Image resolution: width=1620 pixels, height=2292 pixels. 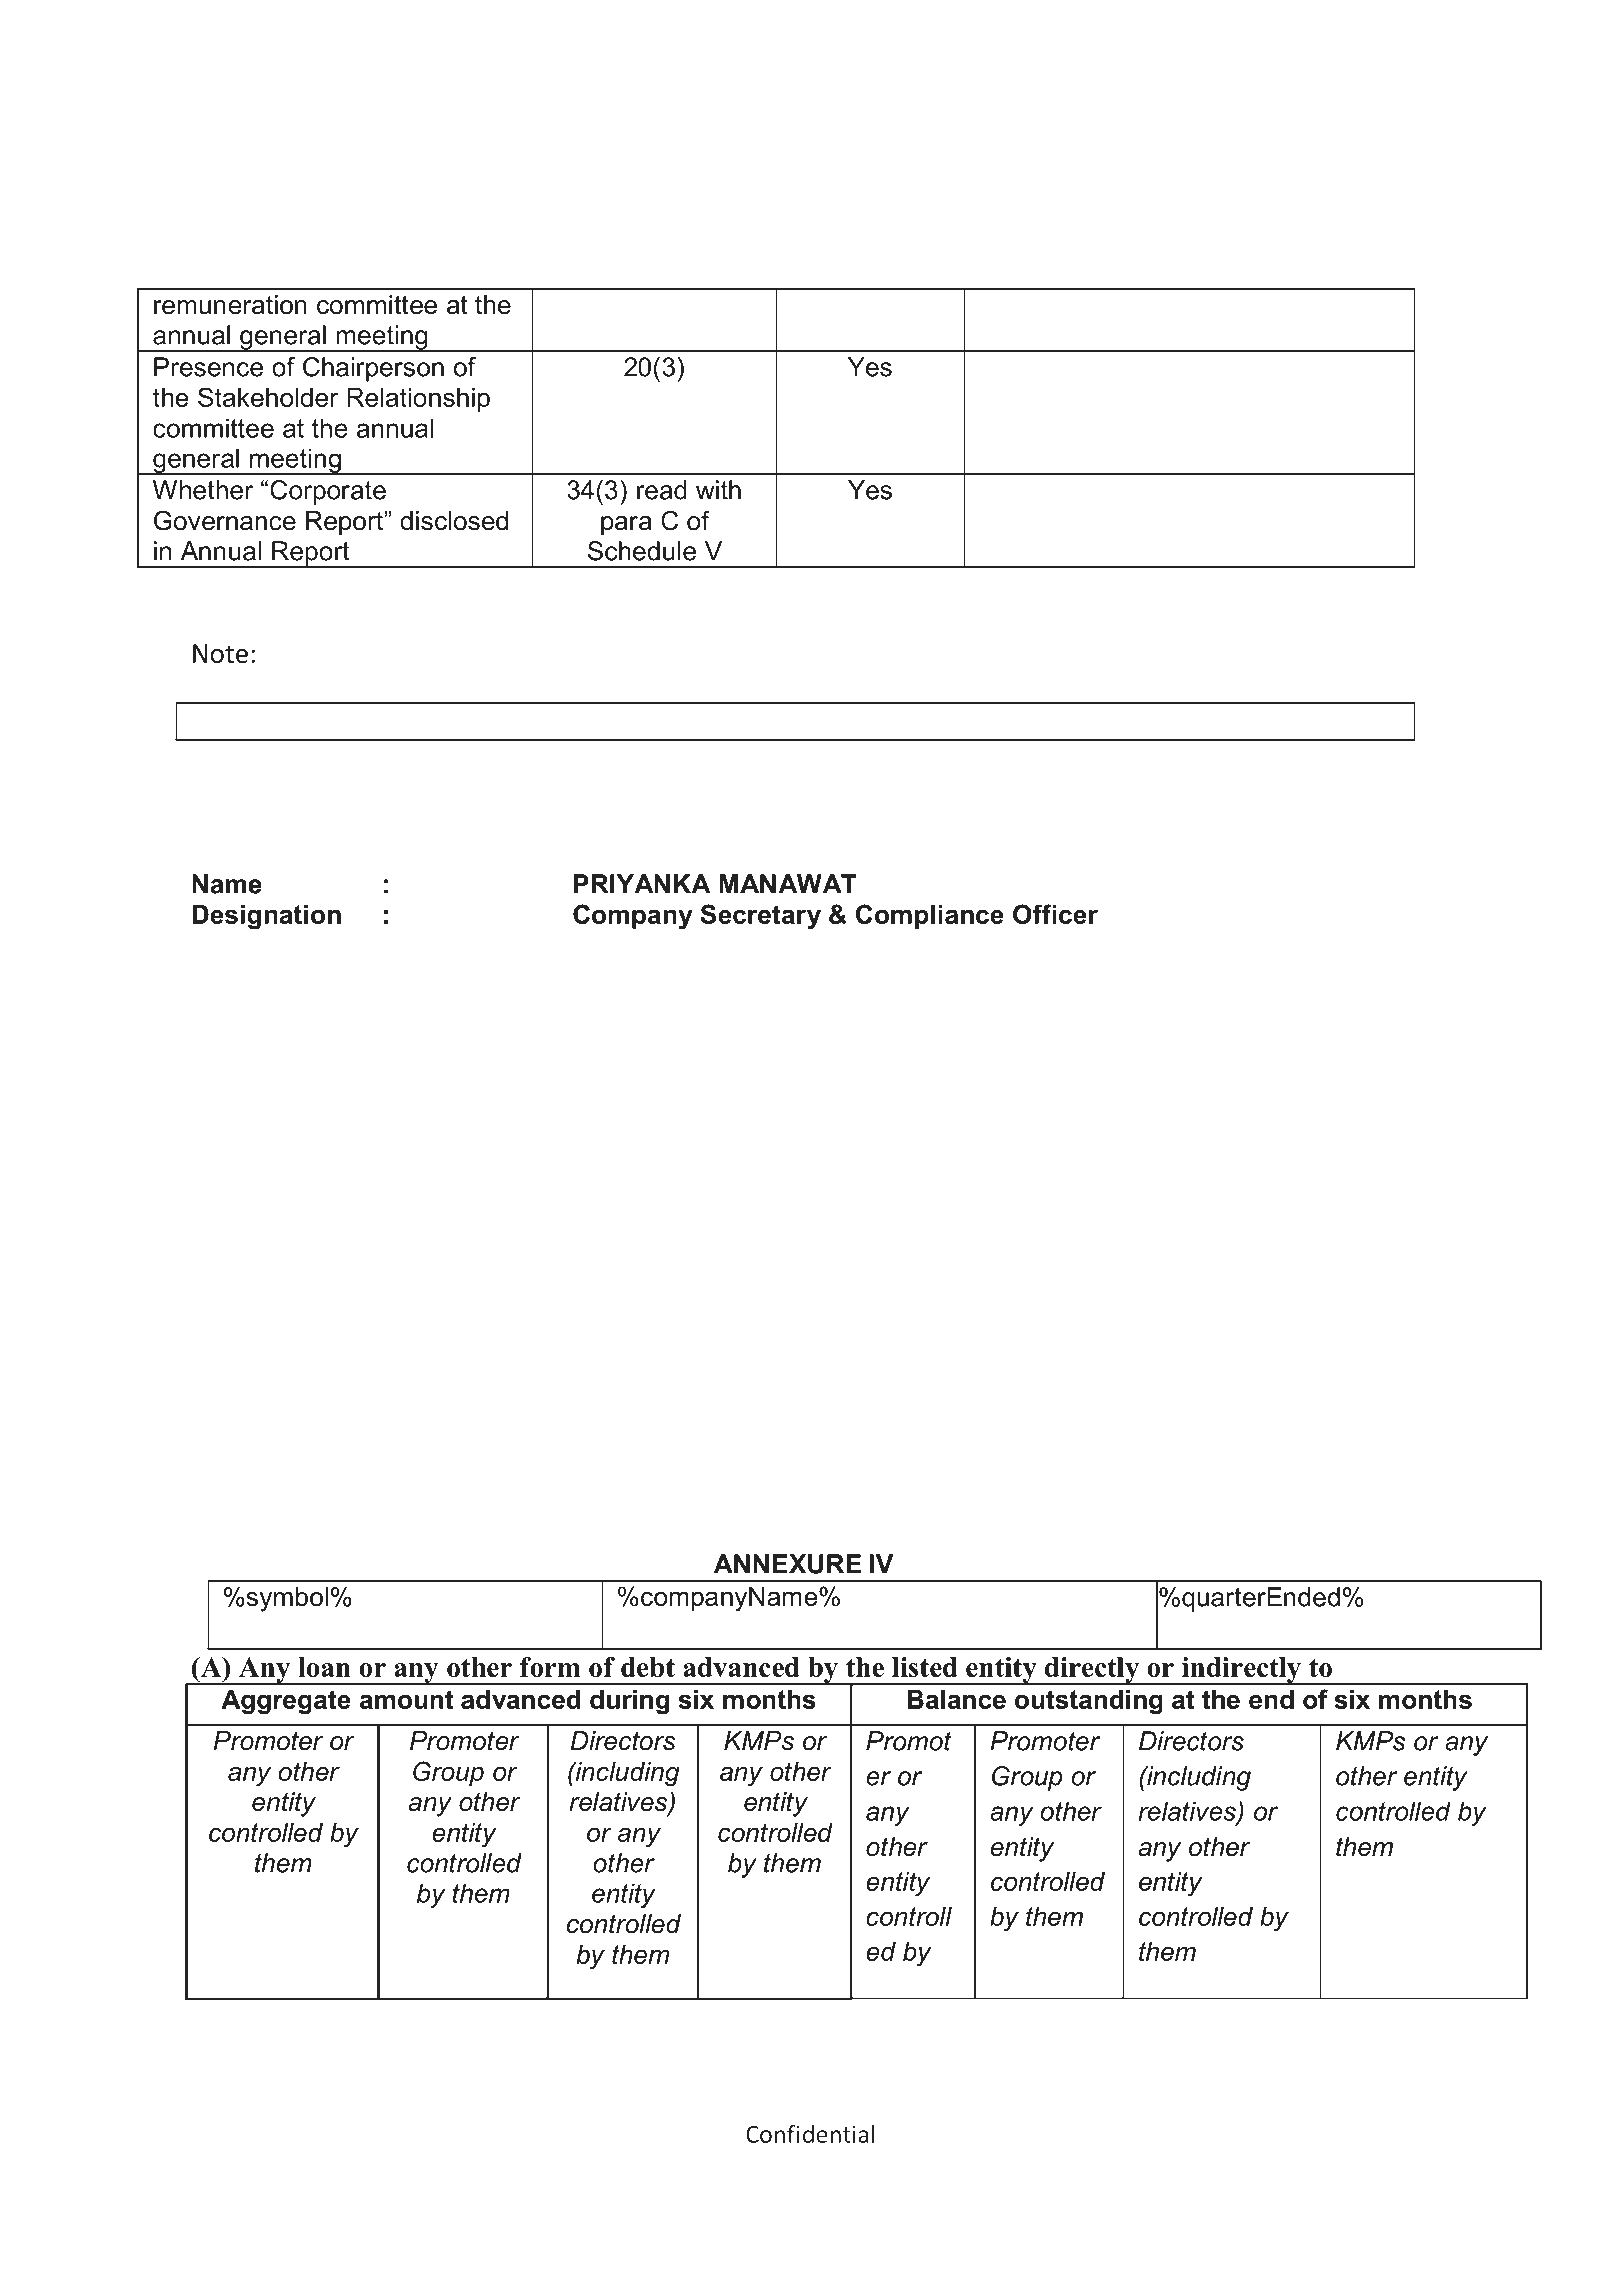 I want to click on Stakeholder, so click(x=268, y=397).
